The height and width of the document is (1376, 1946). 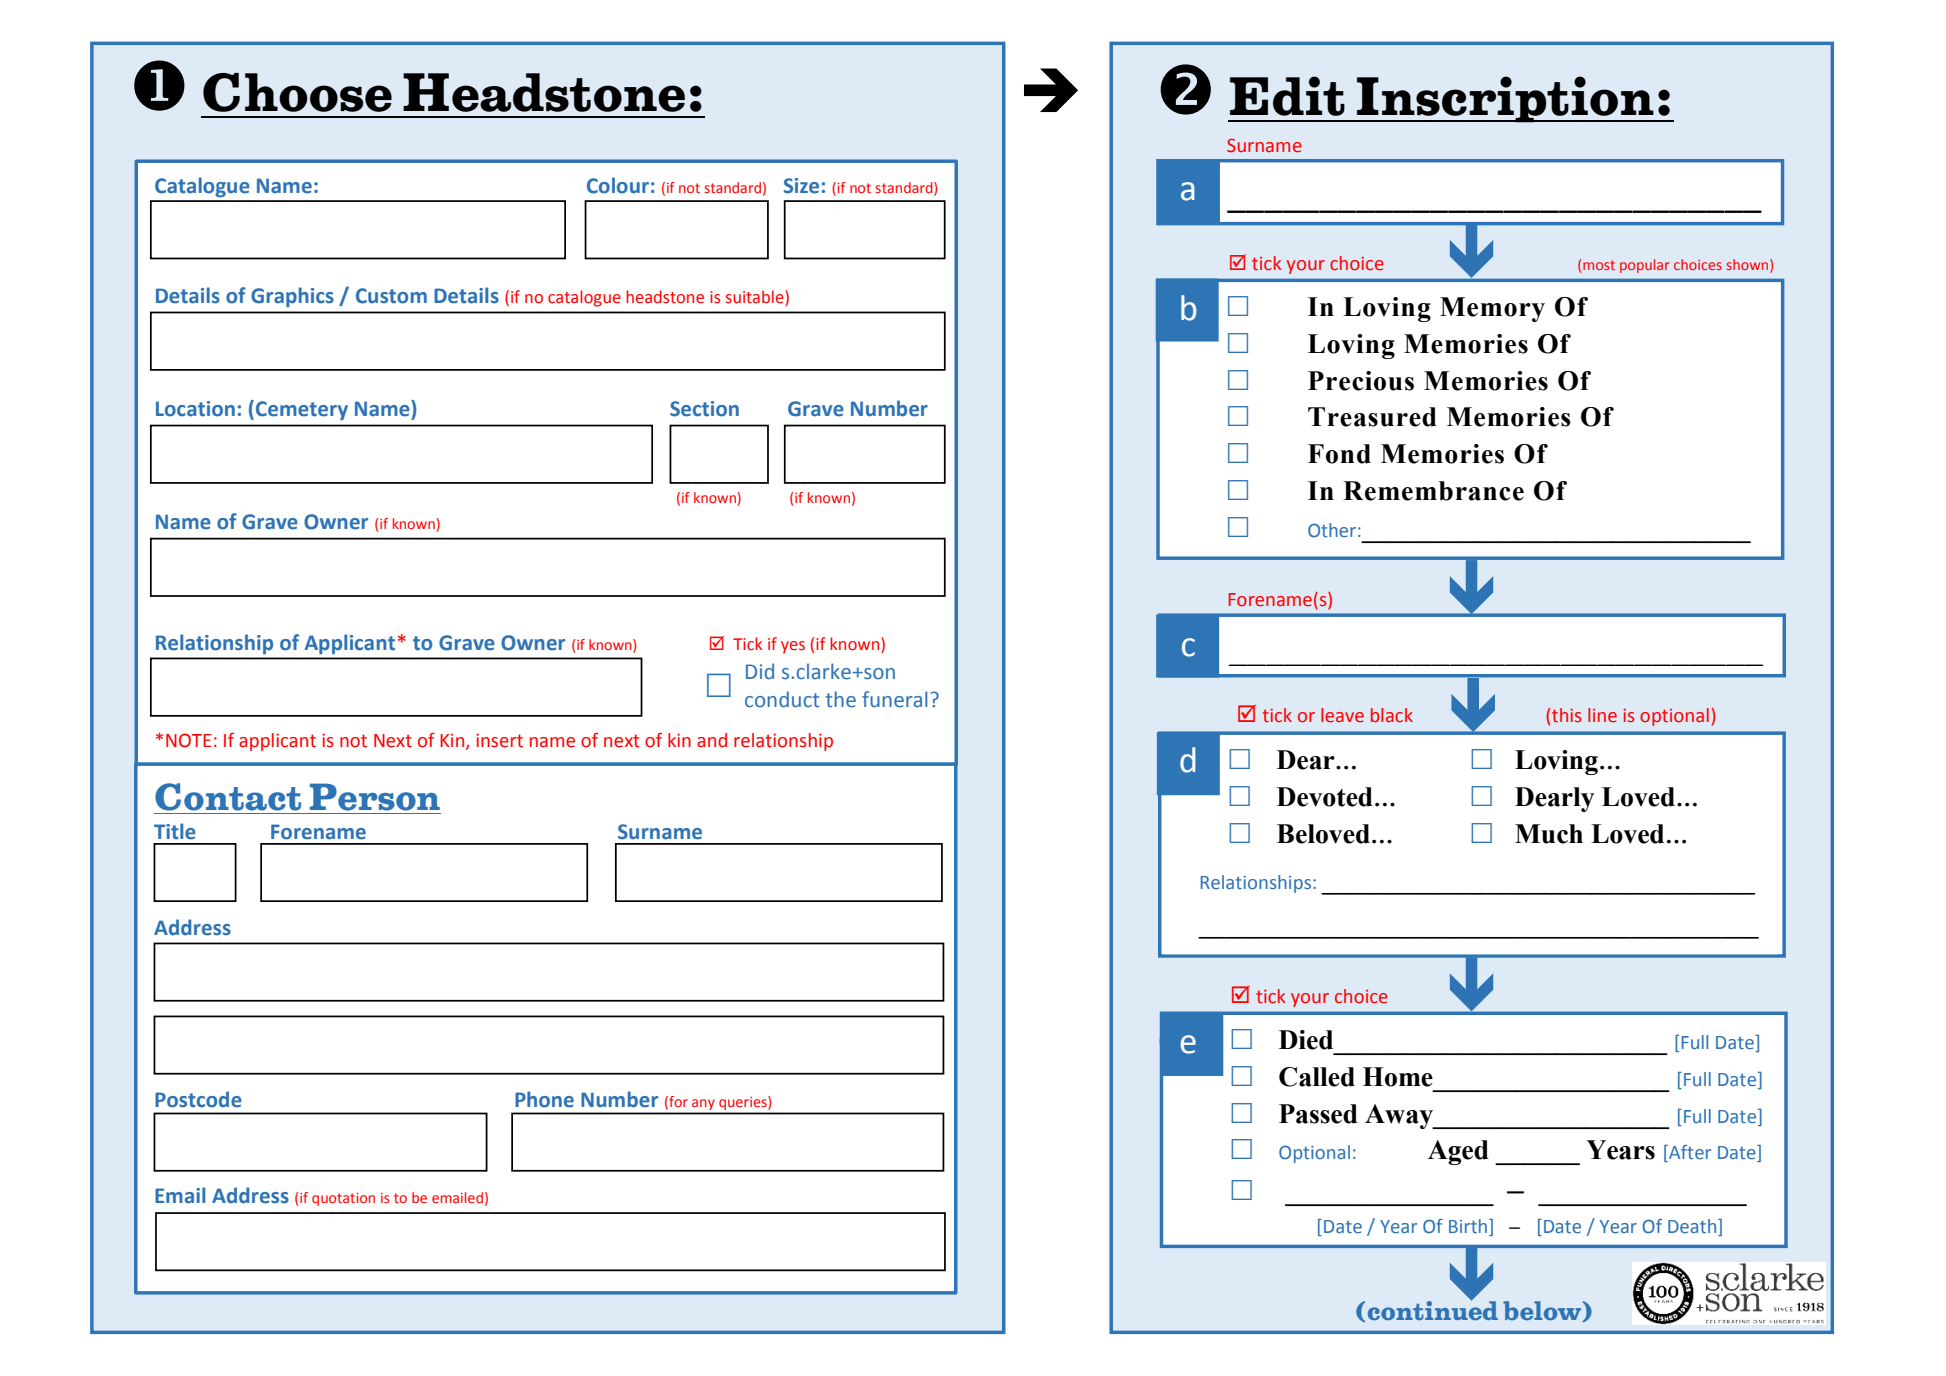 I want to click on Size, so click(x=801, y=186).
